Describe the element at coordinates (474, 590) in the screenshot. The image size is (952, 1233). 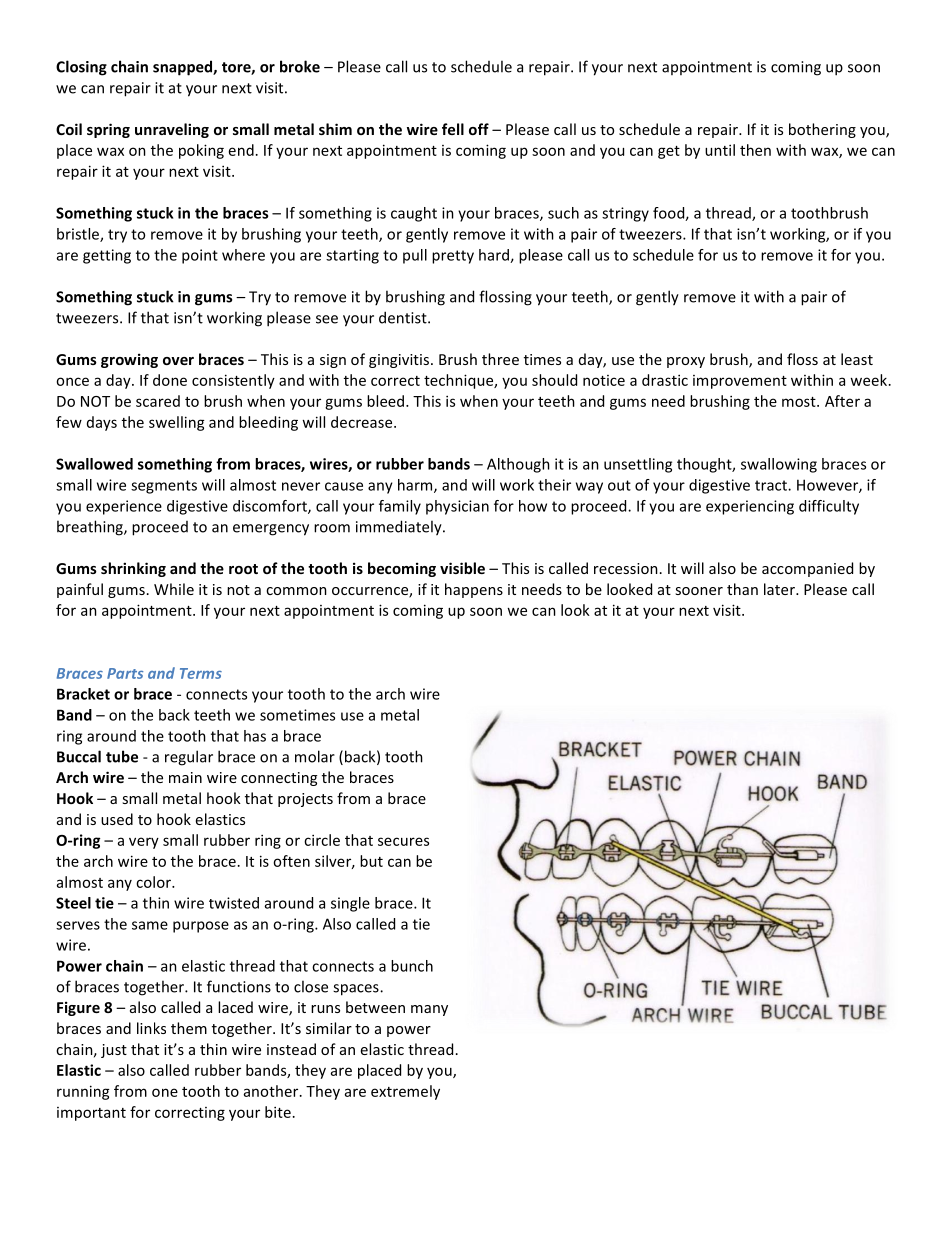
I see `happens` at that location.
